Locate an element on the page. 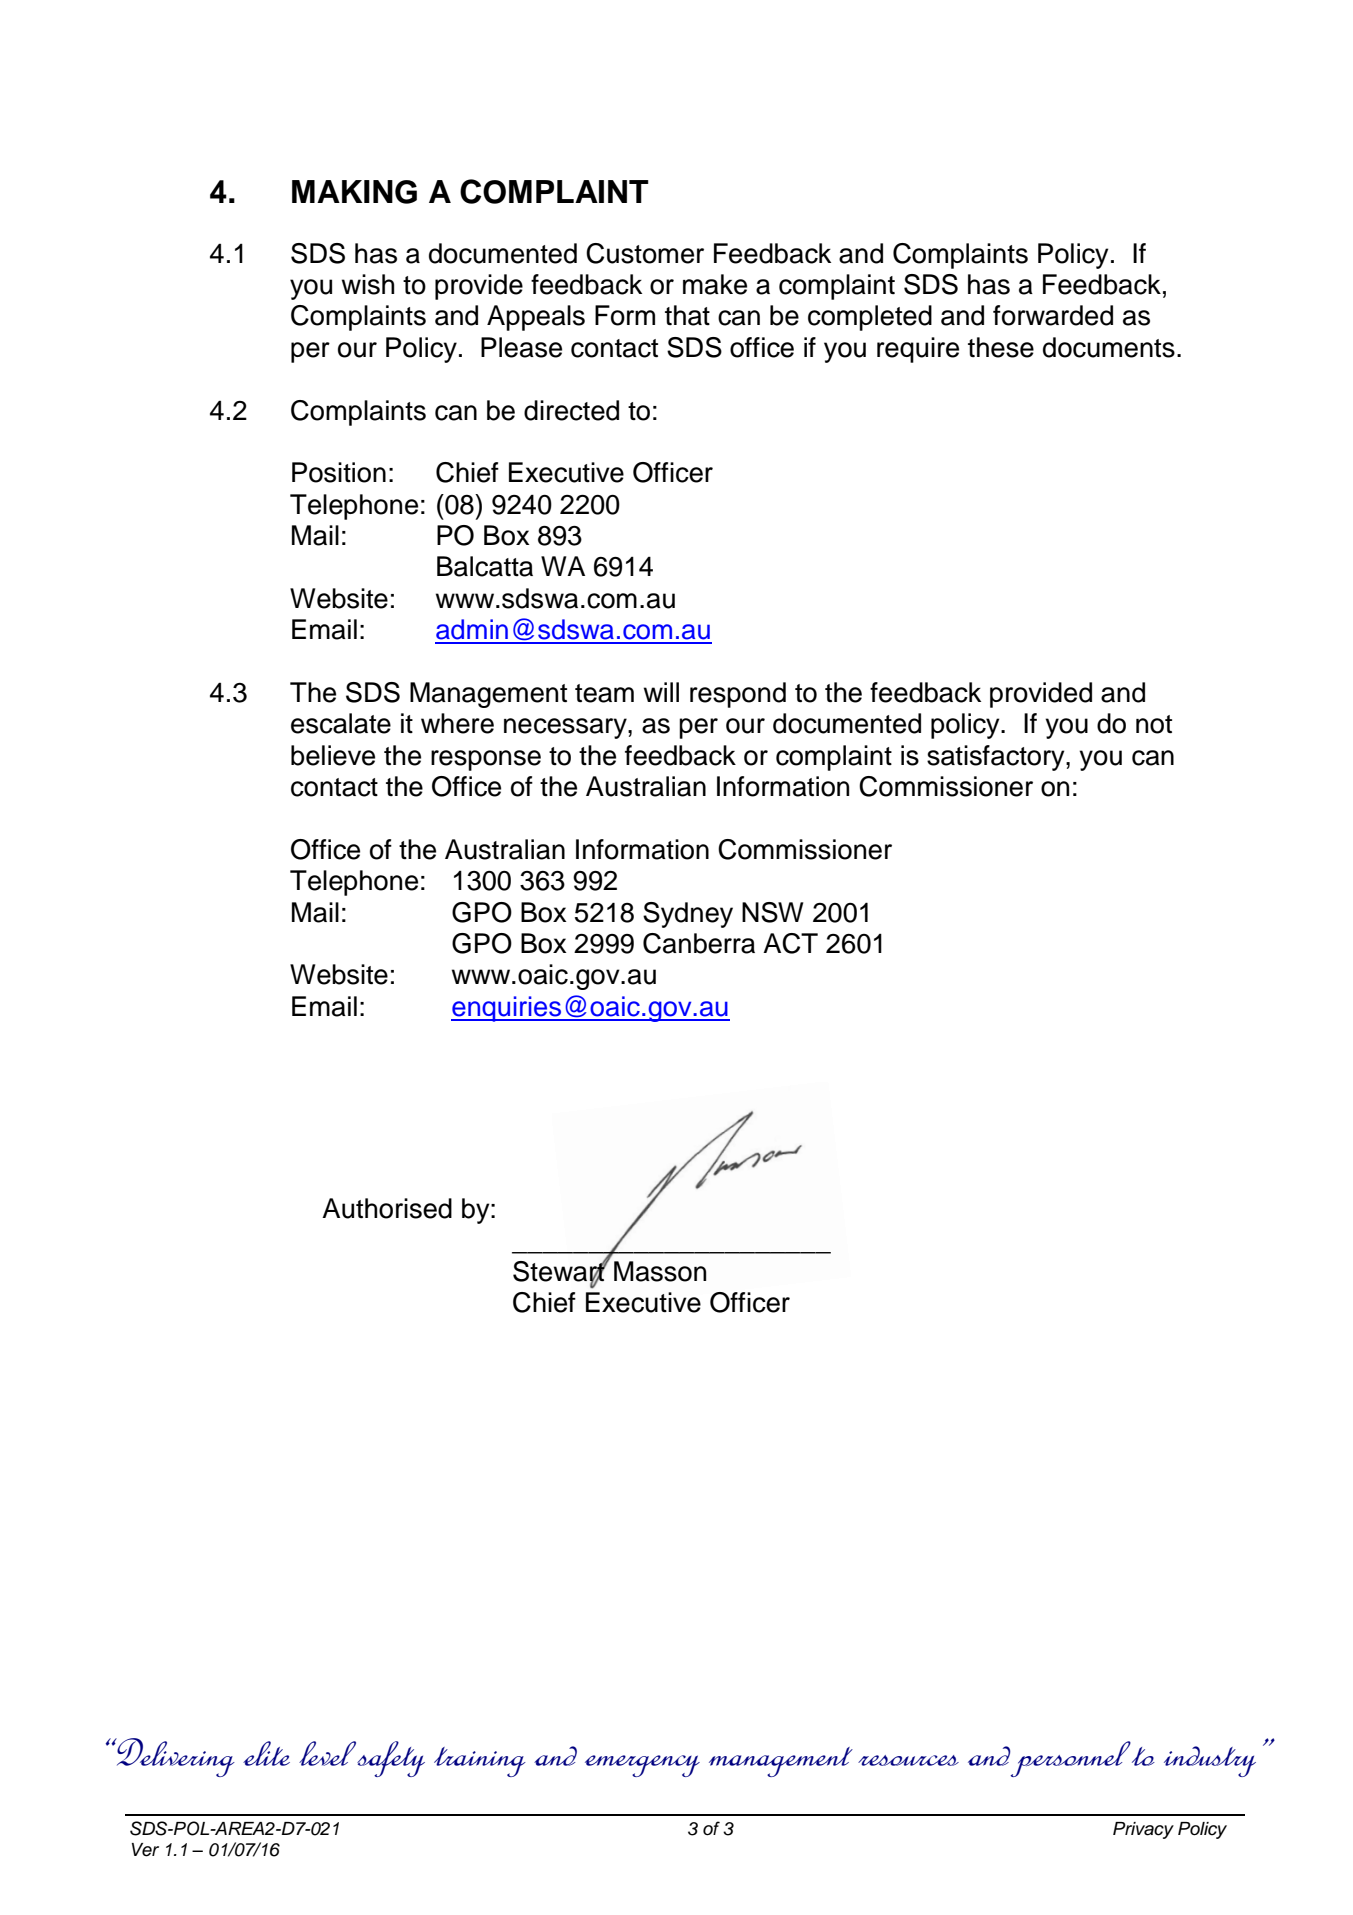 The image size is (1353, 1915). wish is located at coordinates (368, 284).
